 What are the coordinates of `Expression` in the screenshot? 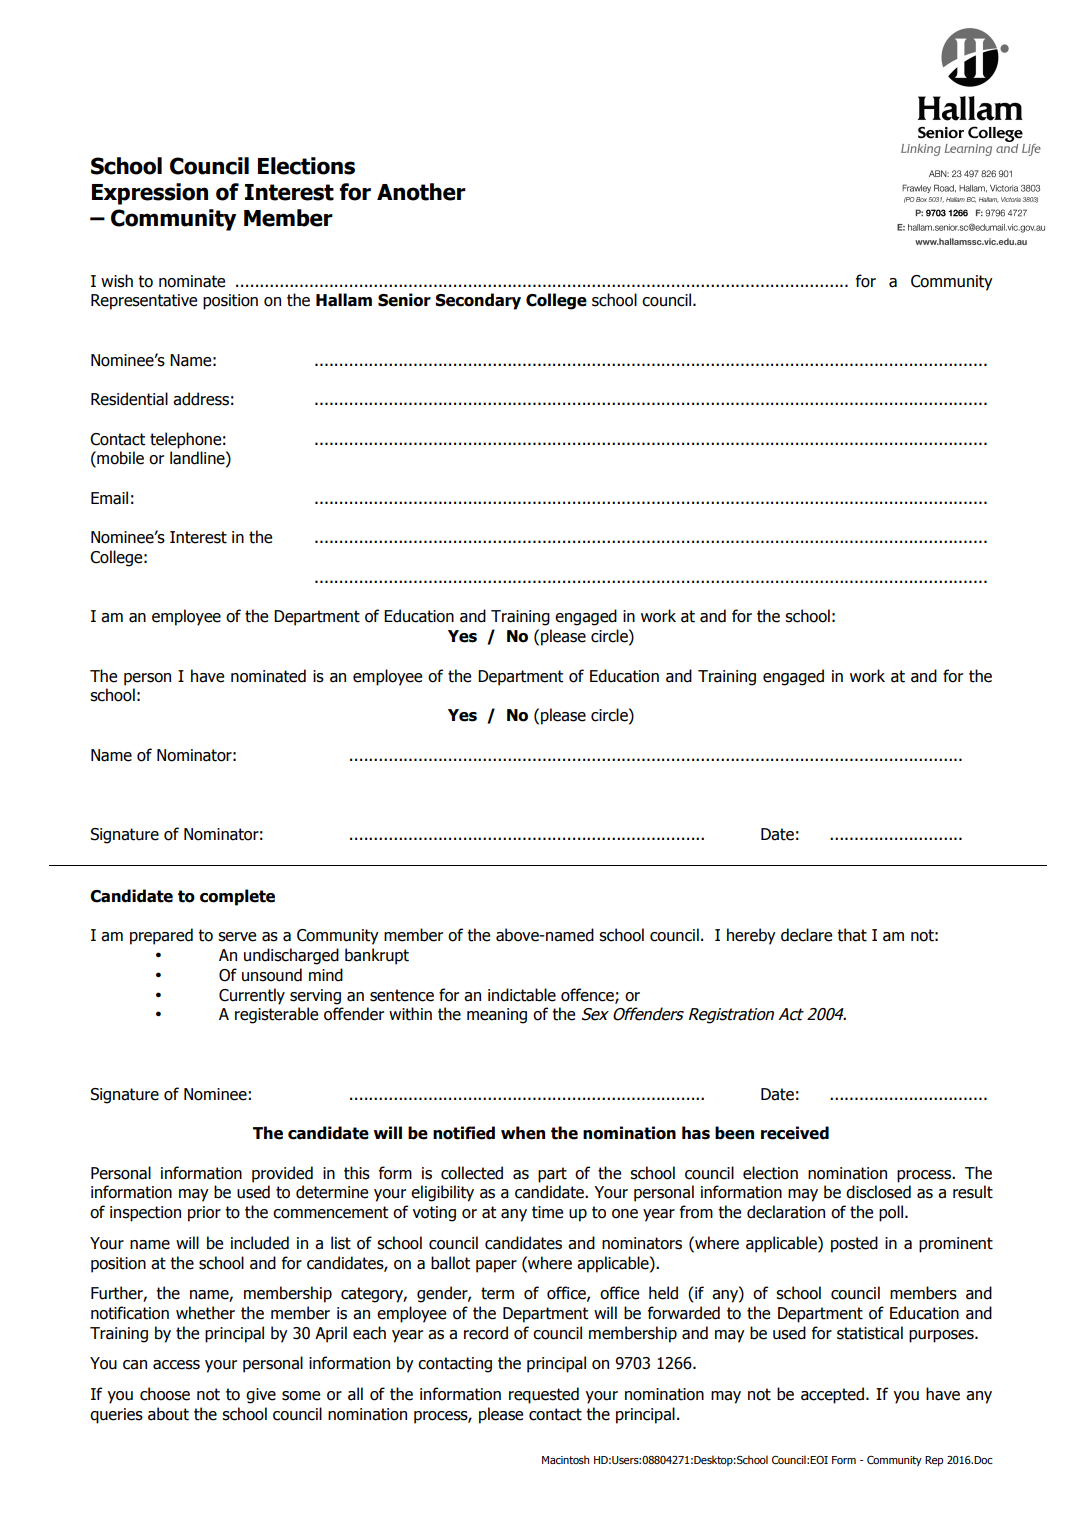 It's located at (150, 194).
